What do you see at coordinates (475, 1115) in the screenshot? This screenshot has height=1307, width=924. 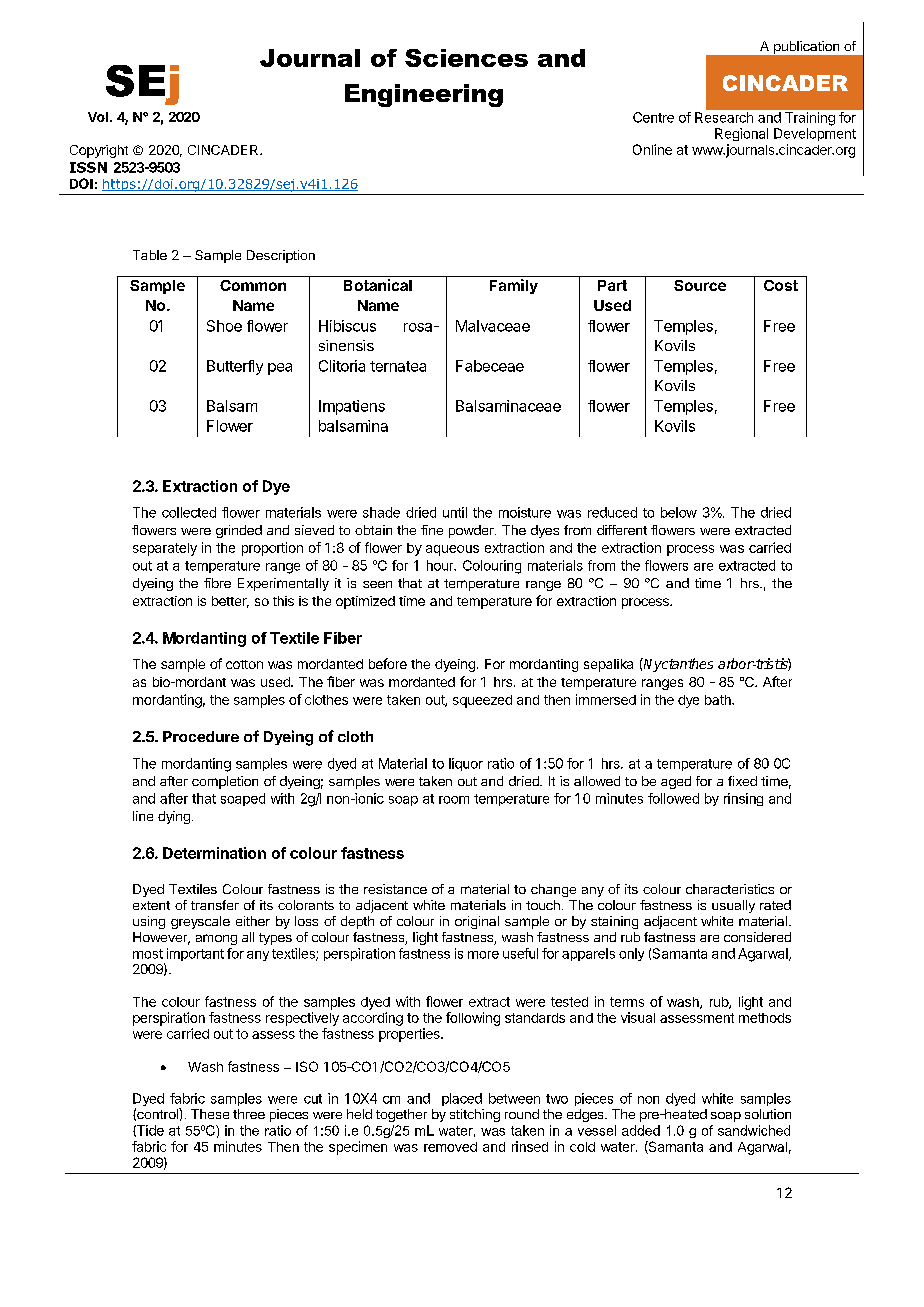 I see `stitching` at bounding box center [475, 1115].
